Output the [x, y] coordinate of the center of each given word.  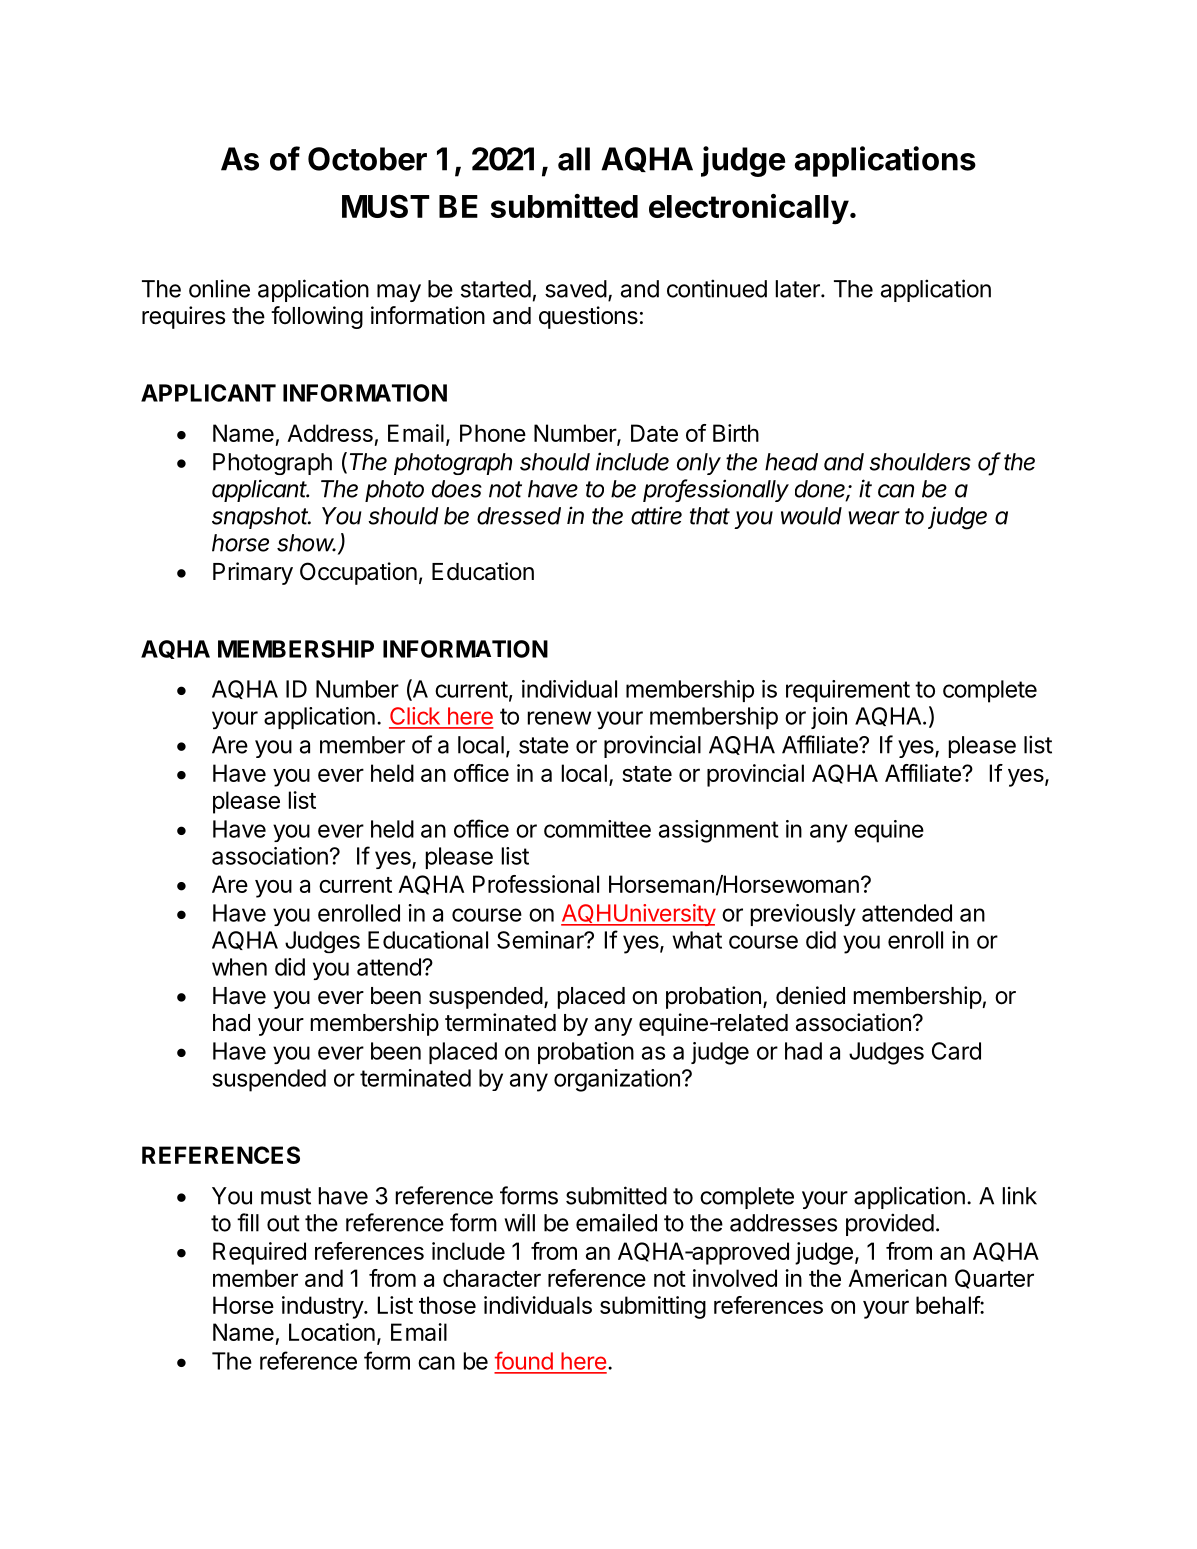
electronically [749, 209]
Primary [253, 573]
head [791, 462]
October [367, 159]
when [239, 967]
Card [956, 1051]
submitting [653, 1307]
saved [576, 289]
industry [323, 1307]
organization [617, 1080]
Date [654, 433]
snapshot [261, 518]
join [829, 718]
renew [559, 718]
